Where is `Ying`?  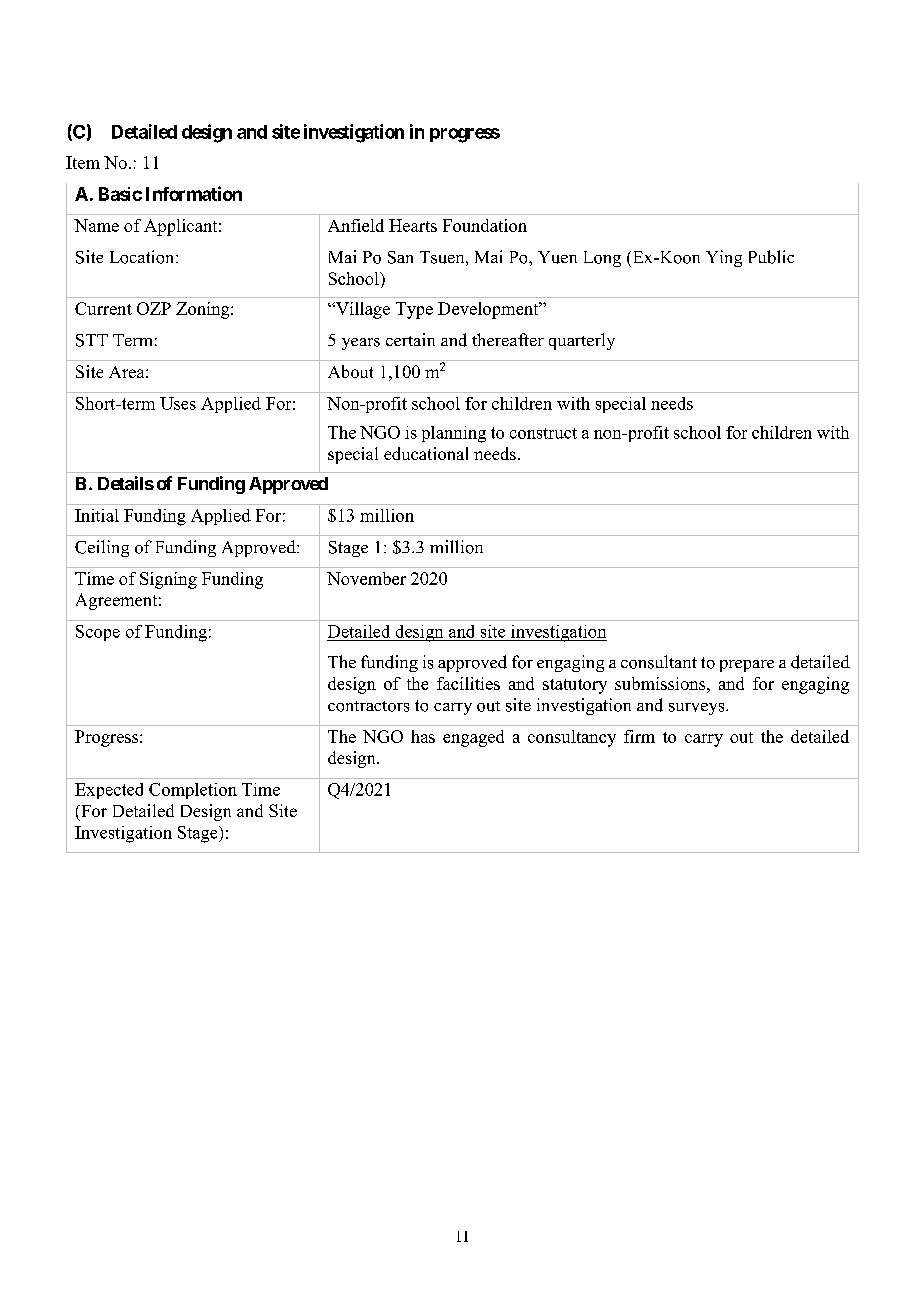
Ying is located at coordinates (724, 258).
